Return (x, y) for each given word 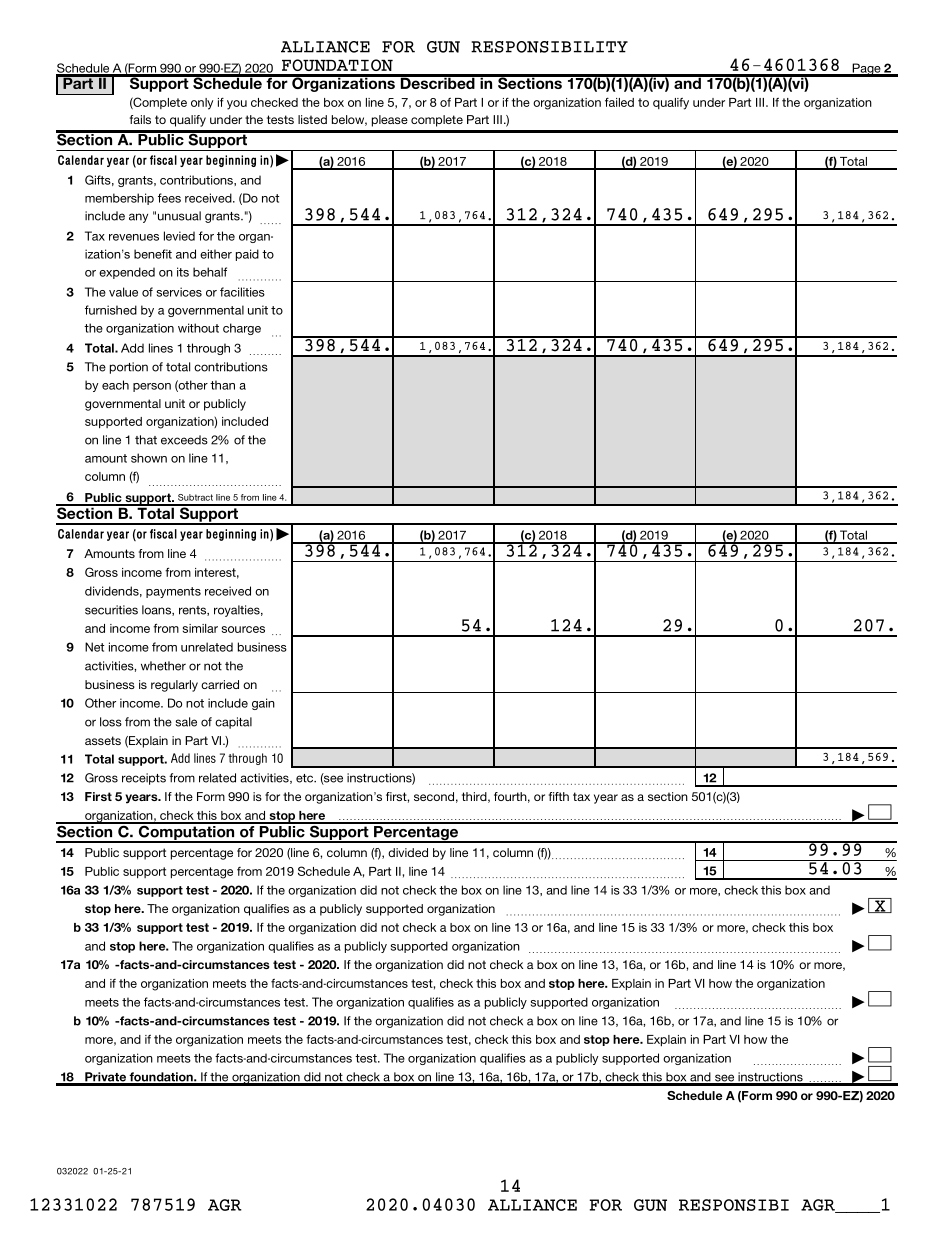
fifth (559, 796)
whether (163, 666)
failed (619, 102)
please (390, 121)
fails (140, 119)
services (179, 292)
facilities (242, 292)
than (222, 385)
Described (437, 82)
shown (149, 458)
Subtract (195, 497)
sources (243, 629)
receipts (144, 779)
